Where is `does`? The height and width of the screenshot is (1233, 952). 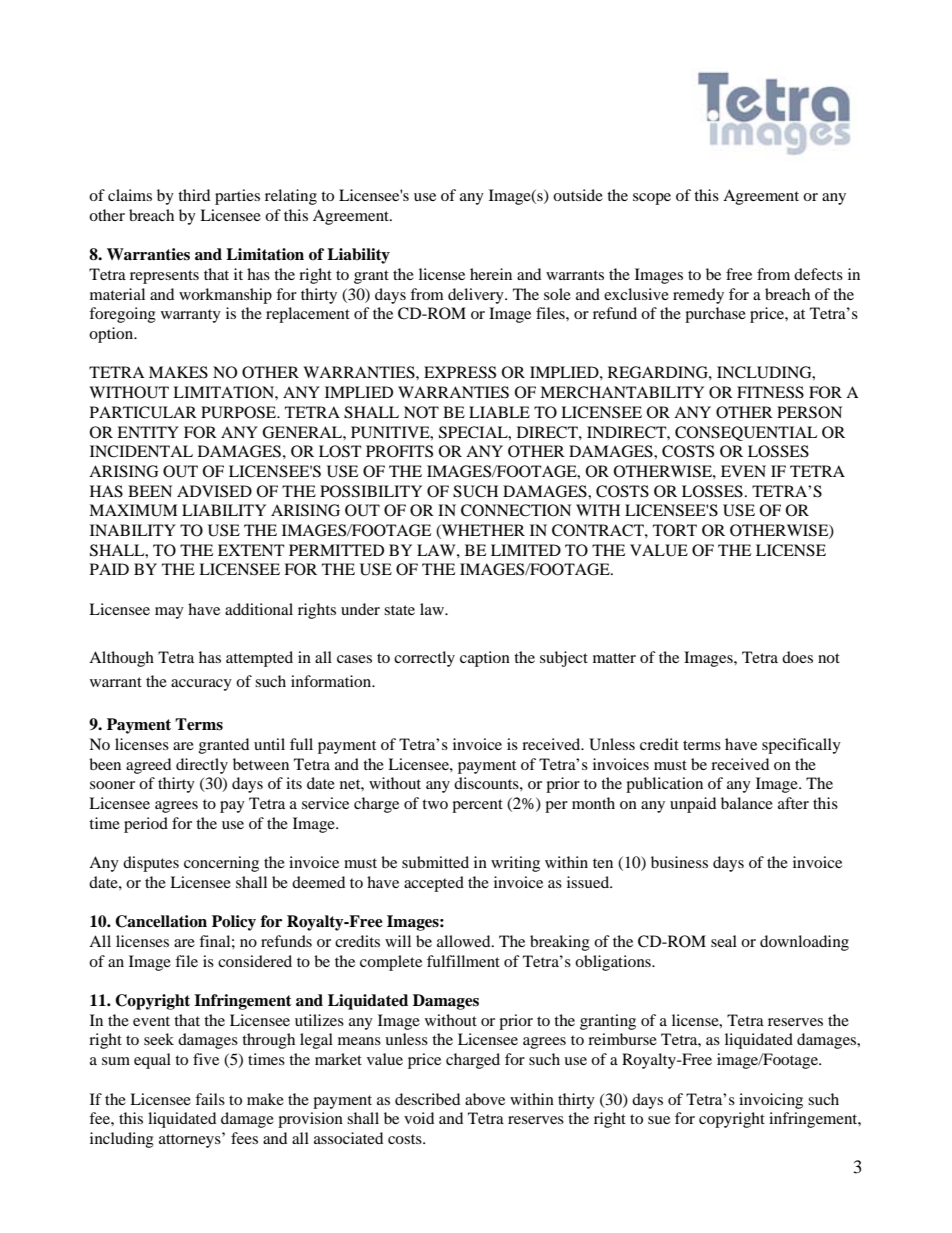
does is located at coordinates (797, 657).
